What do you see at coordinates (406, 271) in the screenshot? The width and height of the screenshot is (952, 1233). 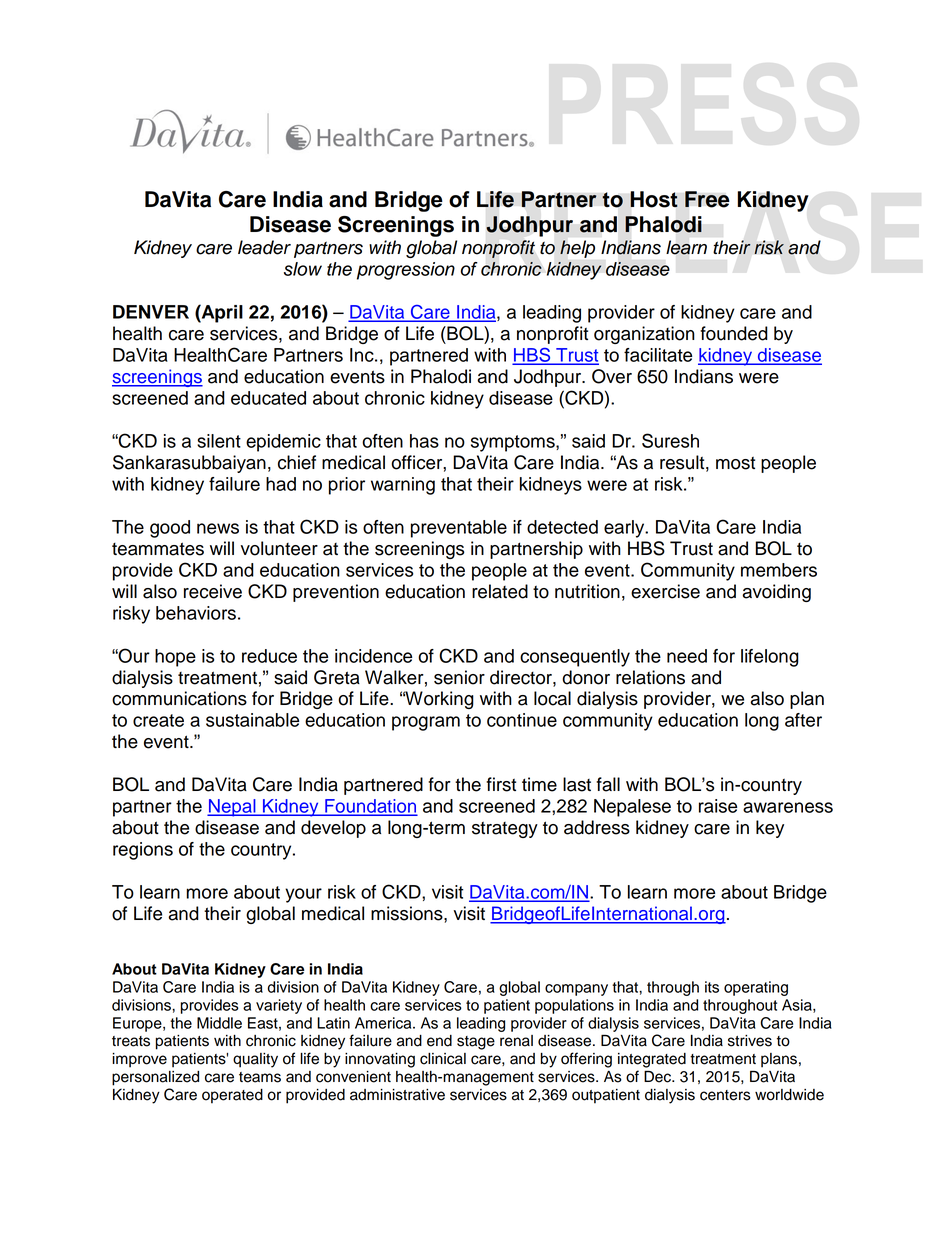 I see `progression` at bounding box center [406, 271].
